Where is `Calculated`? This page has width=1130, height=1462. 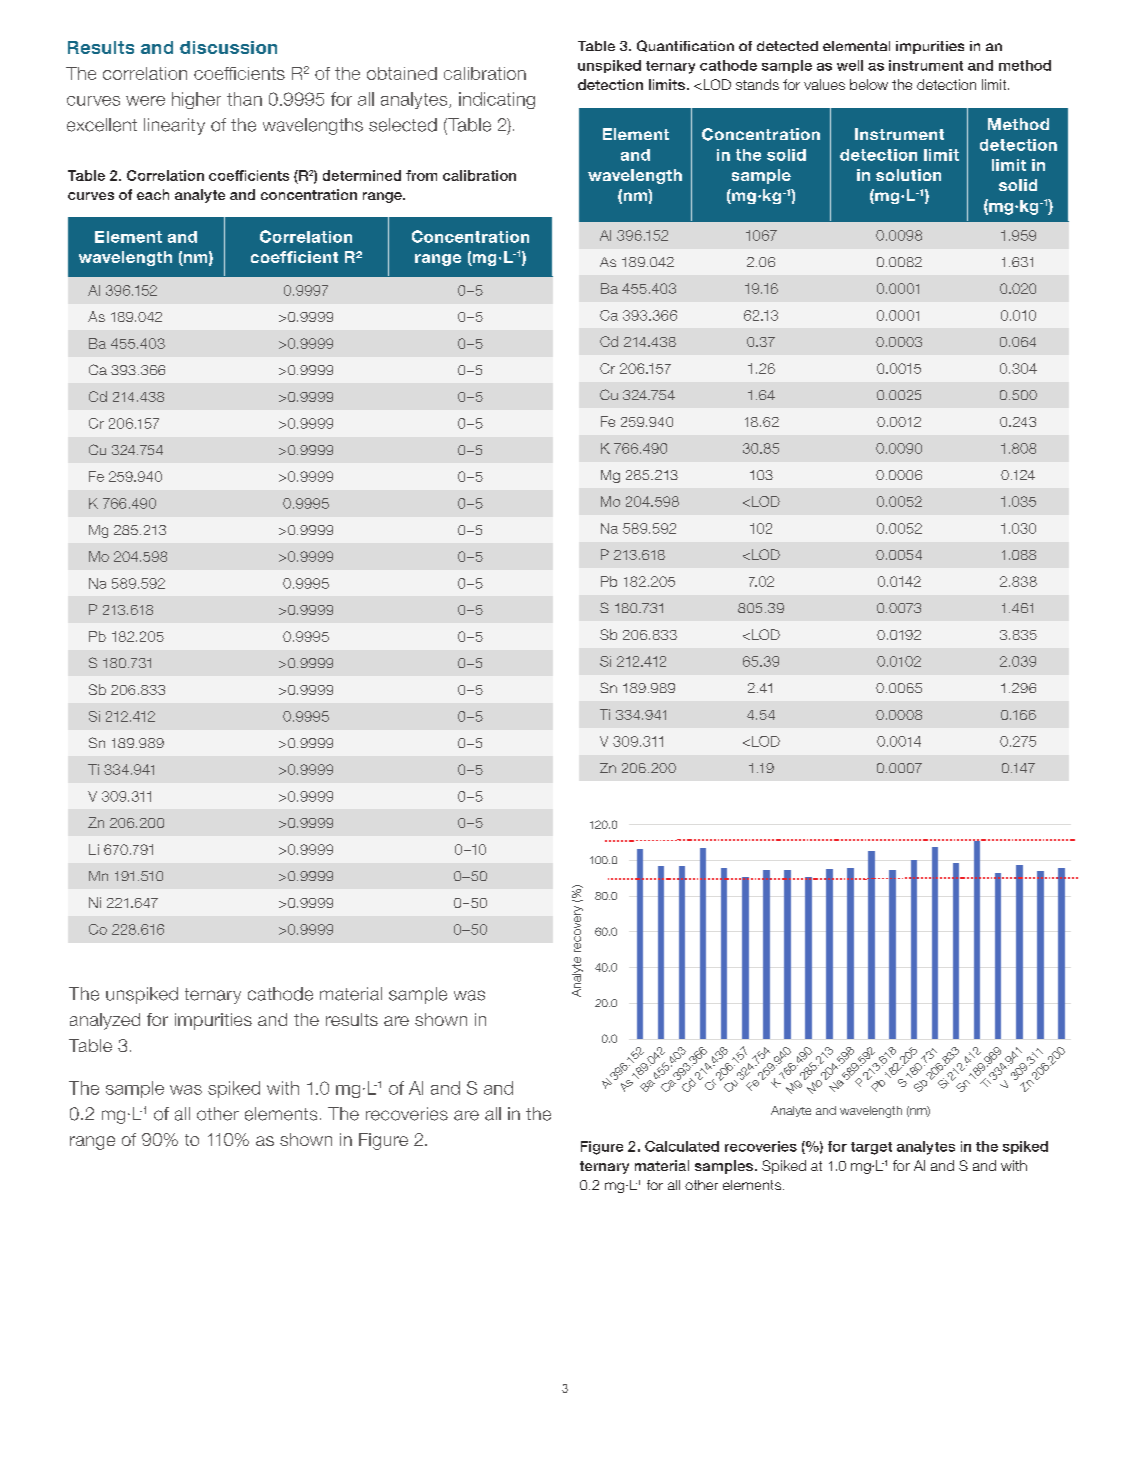
Calculated is located at coordinates (682, 1146).
